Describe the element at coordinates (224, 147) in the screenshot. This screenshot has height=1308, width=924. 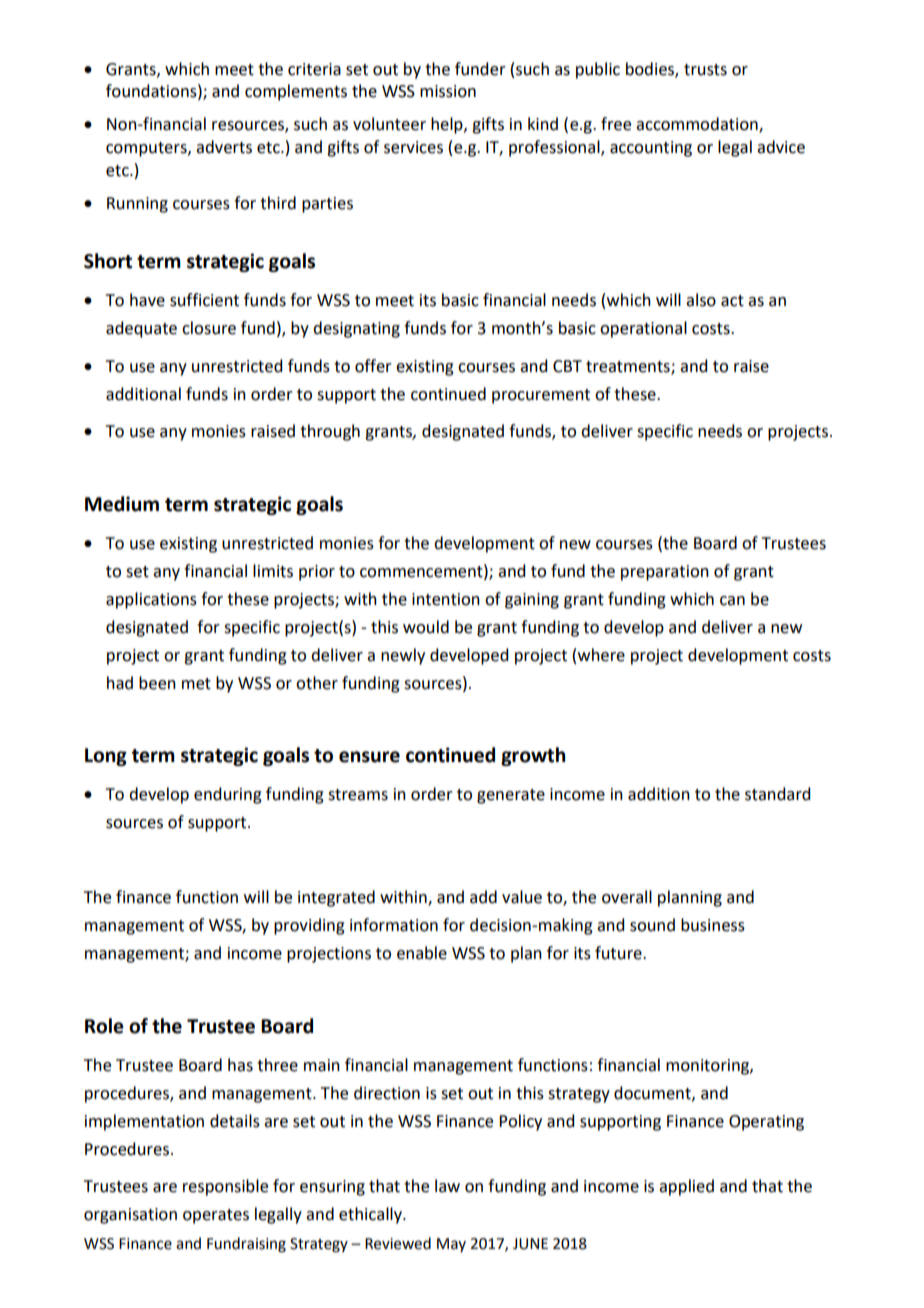
I see `adverts` at that location.
